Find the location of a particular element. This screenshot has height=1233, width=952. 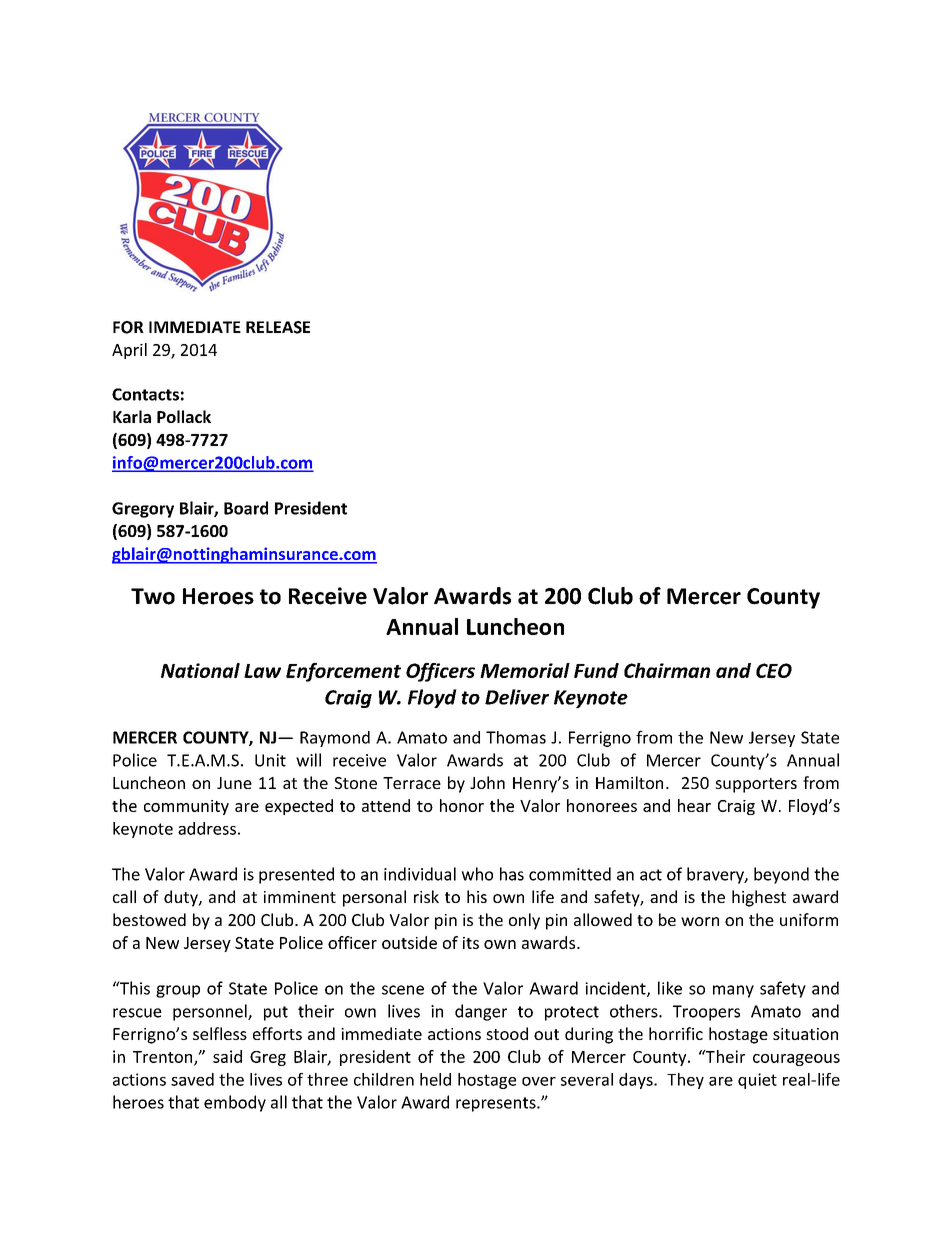

Deliver is located at coordinates (517, 697).
